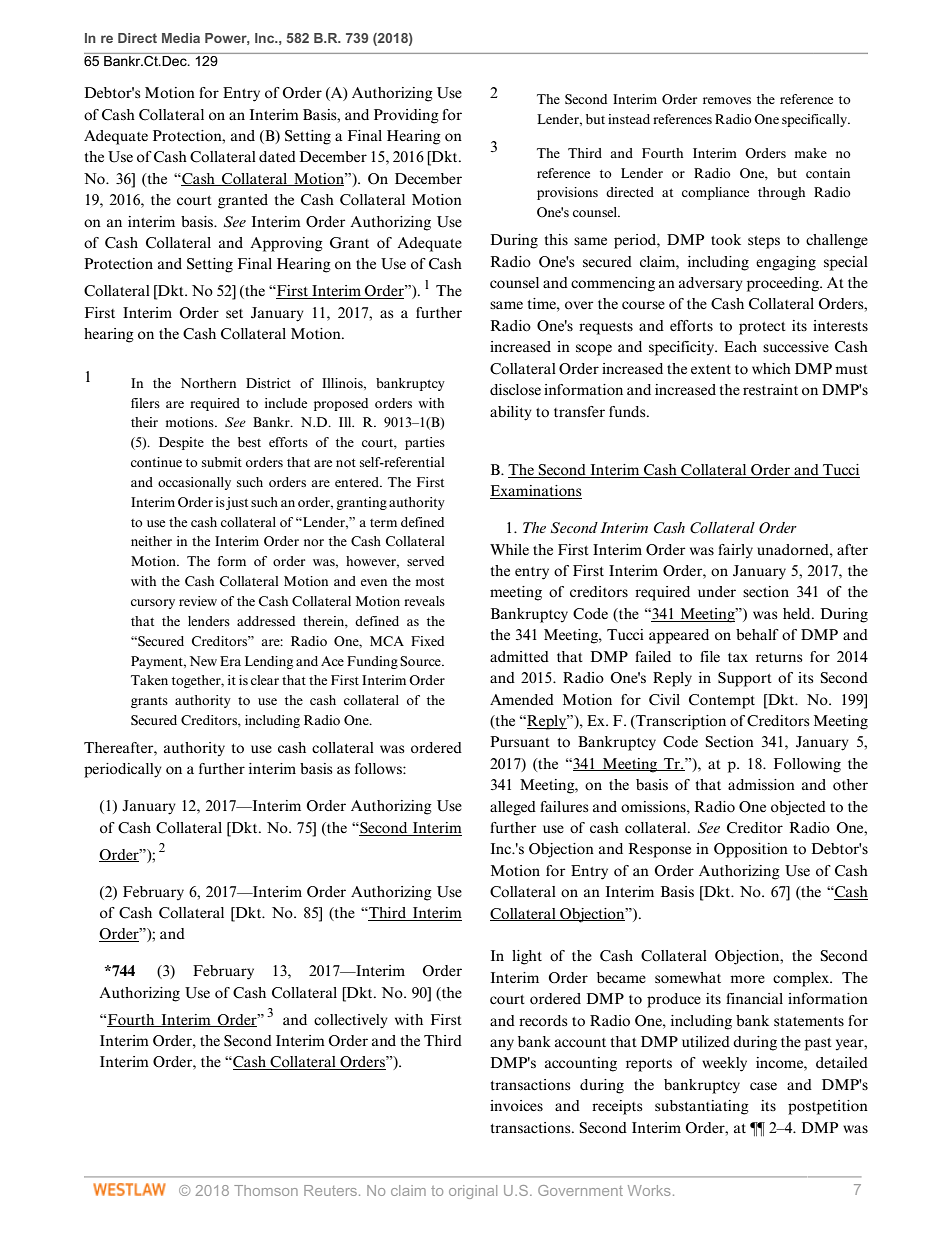  Describe the element at coordinates (519, 656) in the document. I see `admitted` at that location.
